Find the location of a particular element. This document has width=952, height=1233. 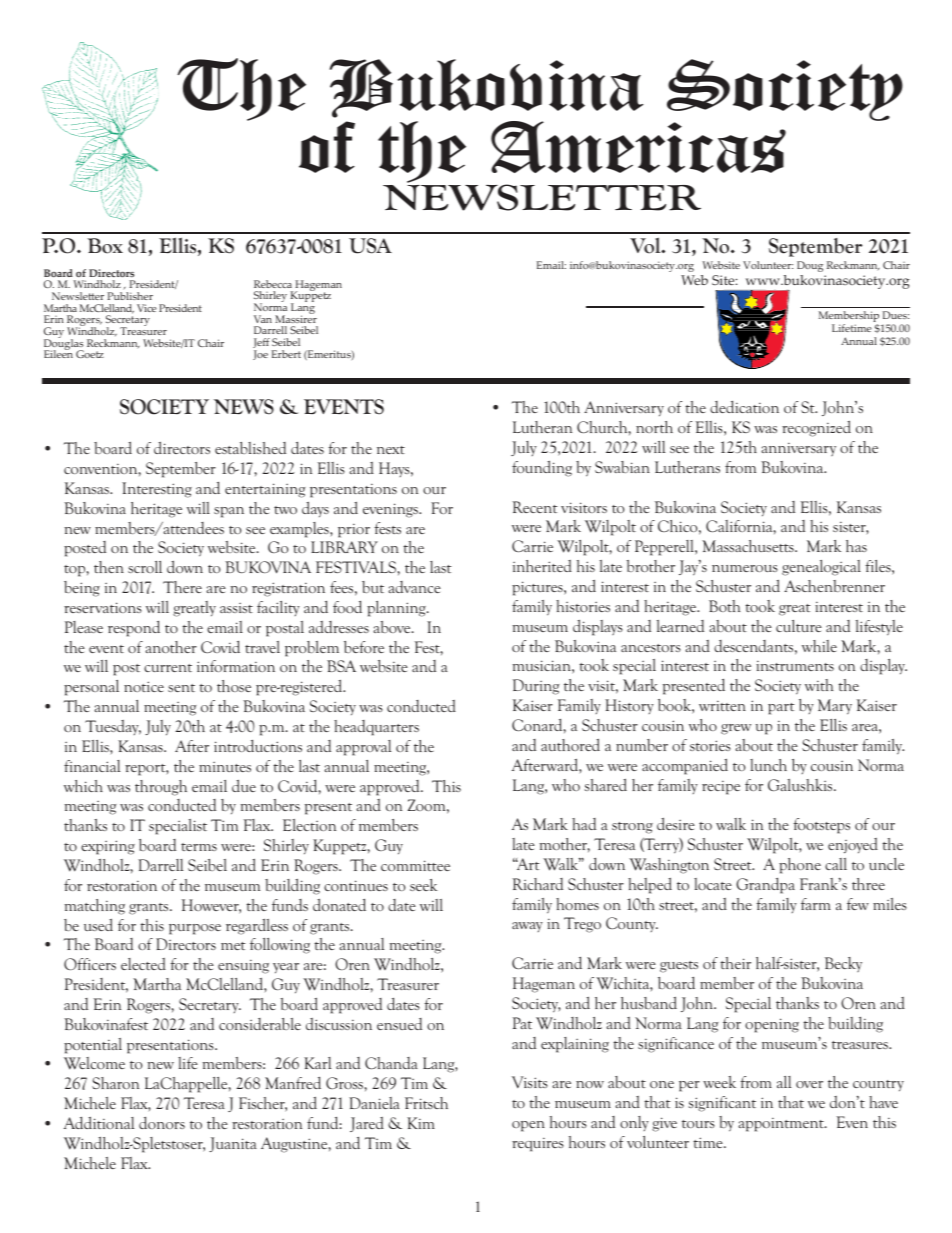

Box is located at coordinates (105, 246).
